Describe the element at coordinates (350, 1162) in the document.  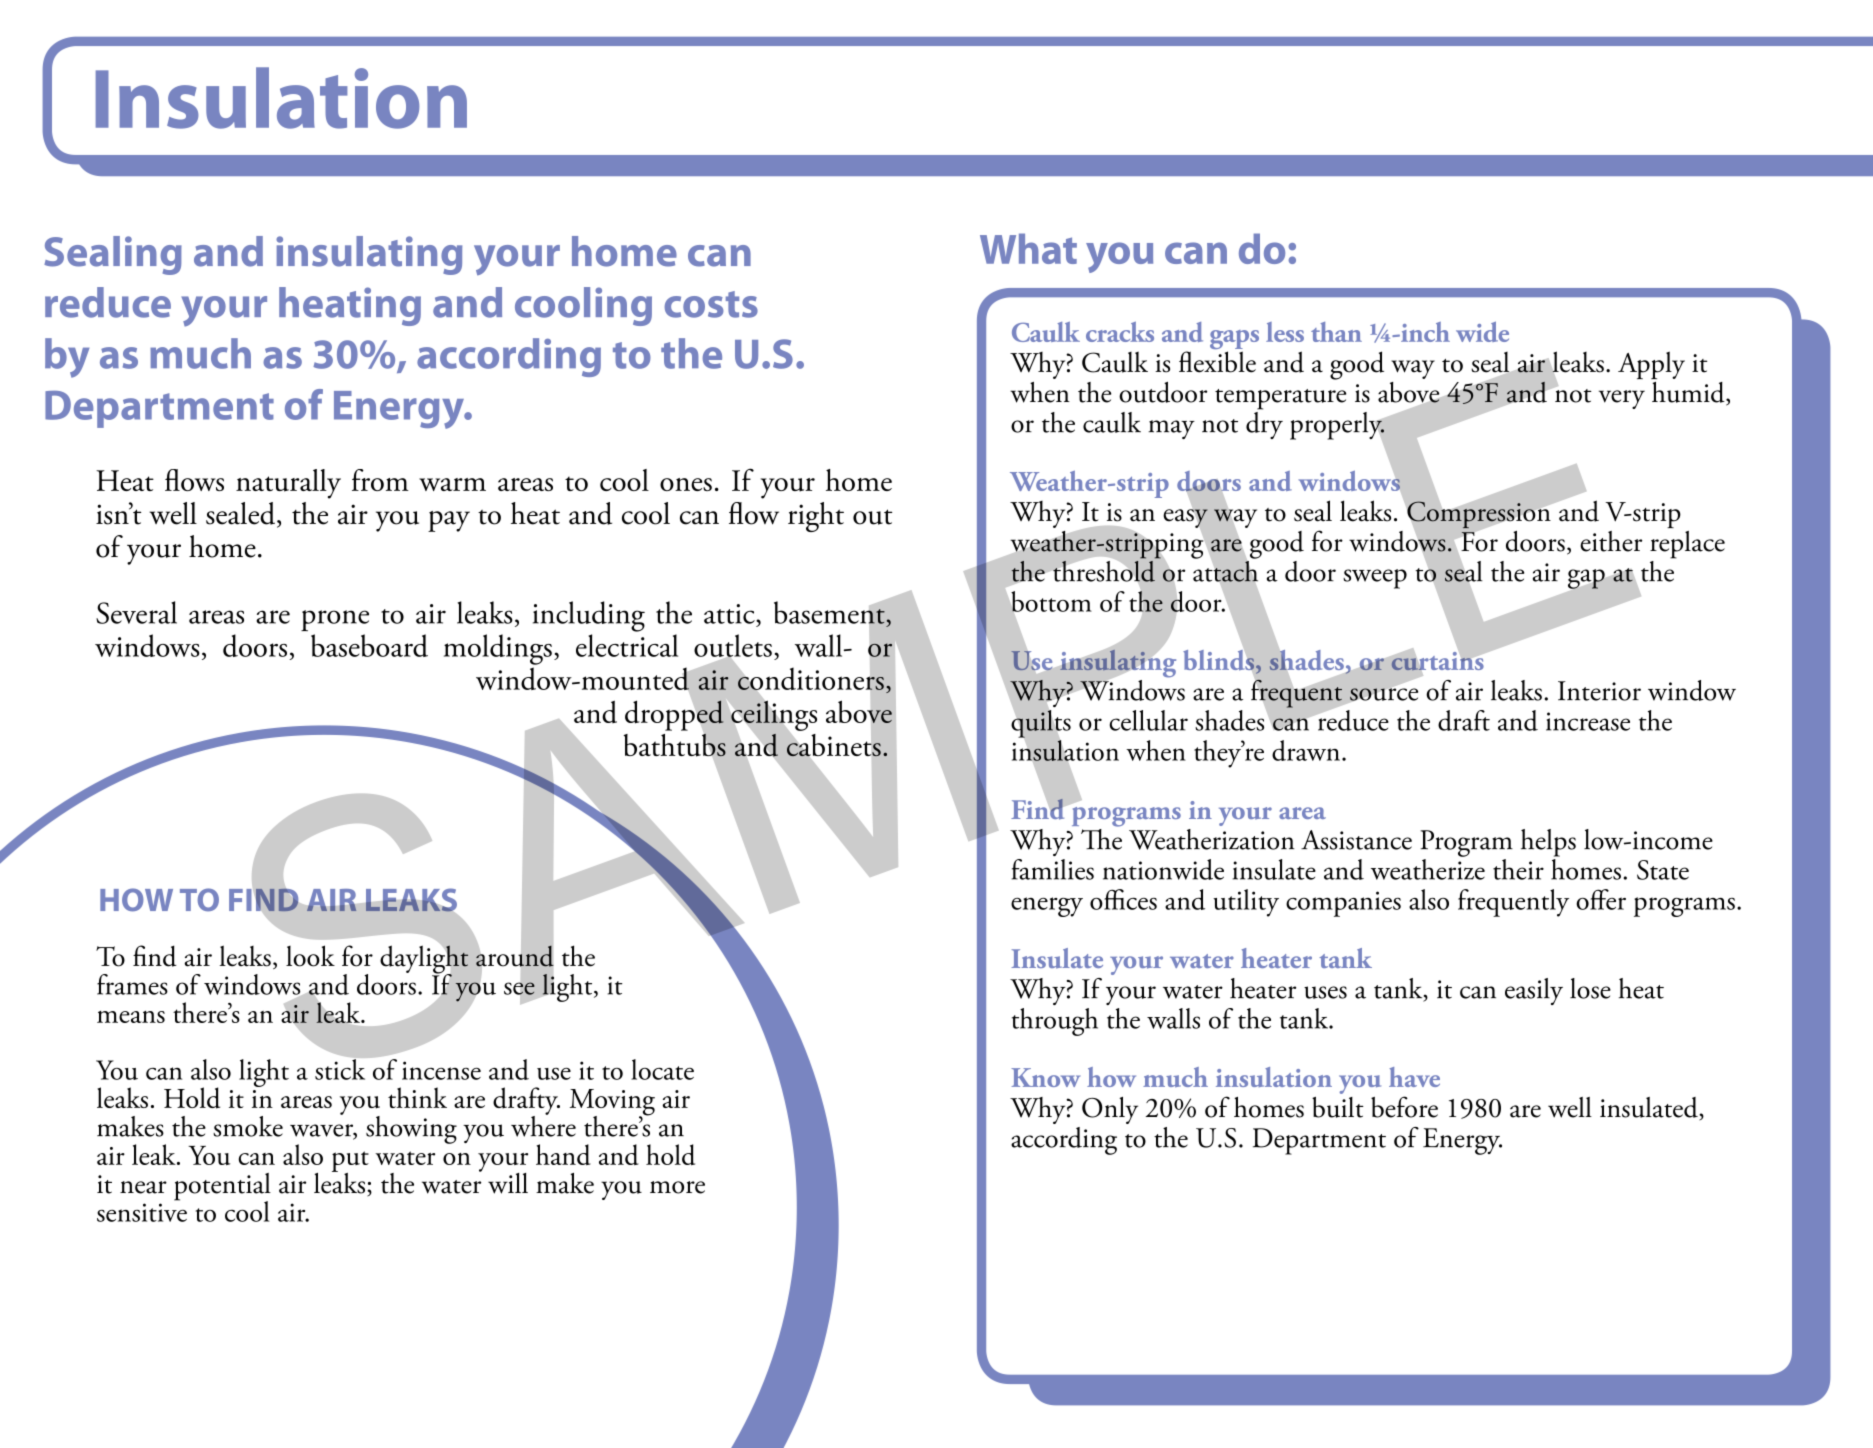
I see `put` at that location.
